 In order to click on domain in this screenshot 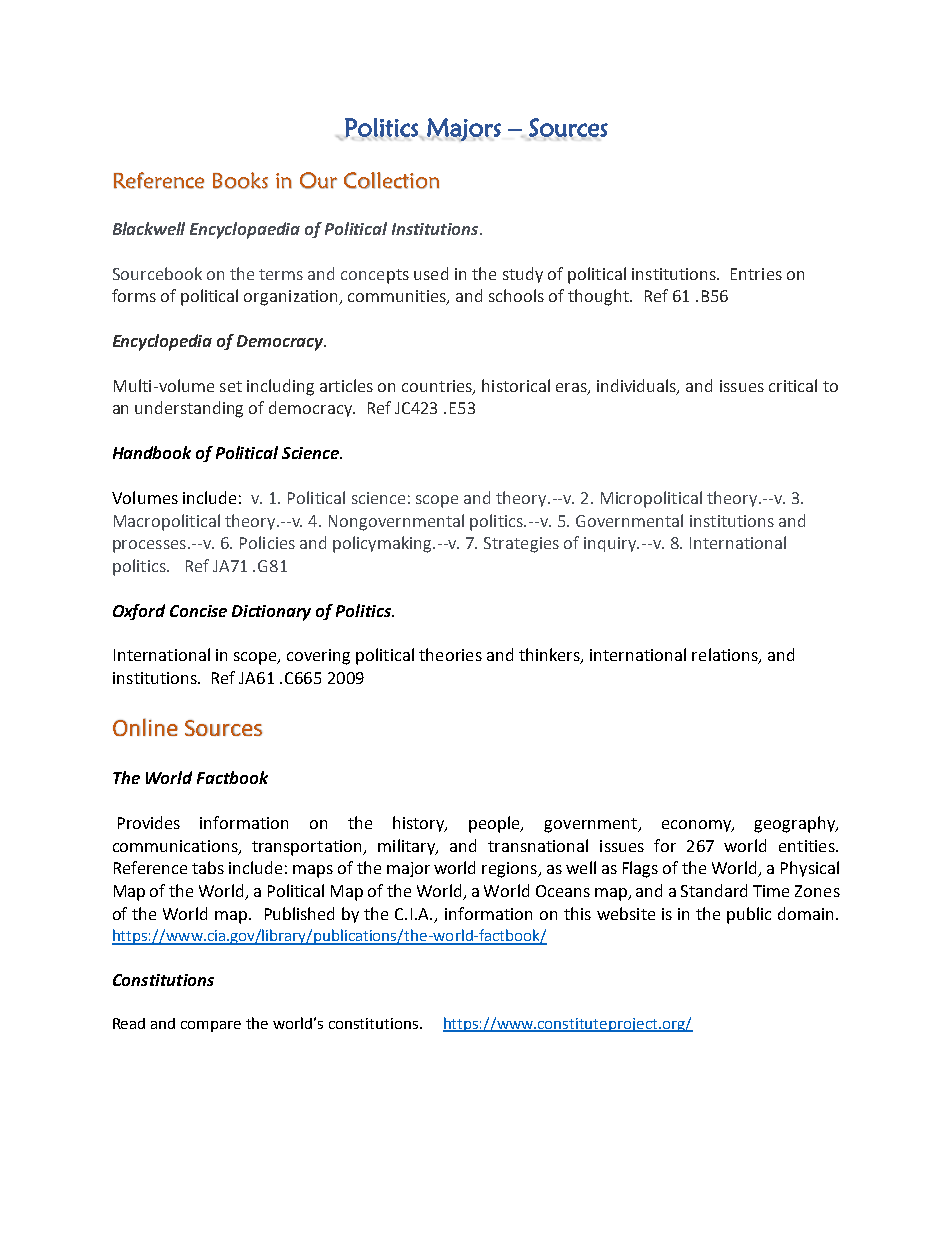, I will do `click(805, 913)`.
